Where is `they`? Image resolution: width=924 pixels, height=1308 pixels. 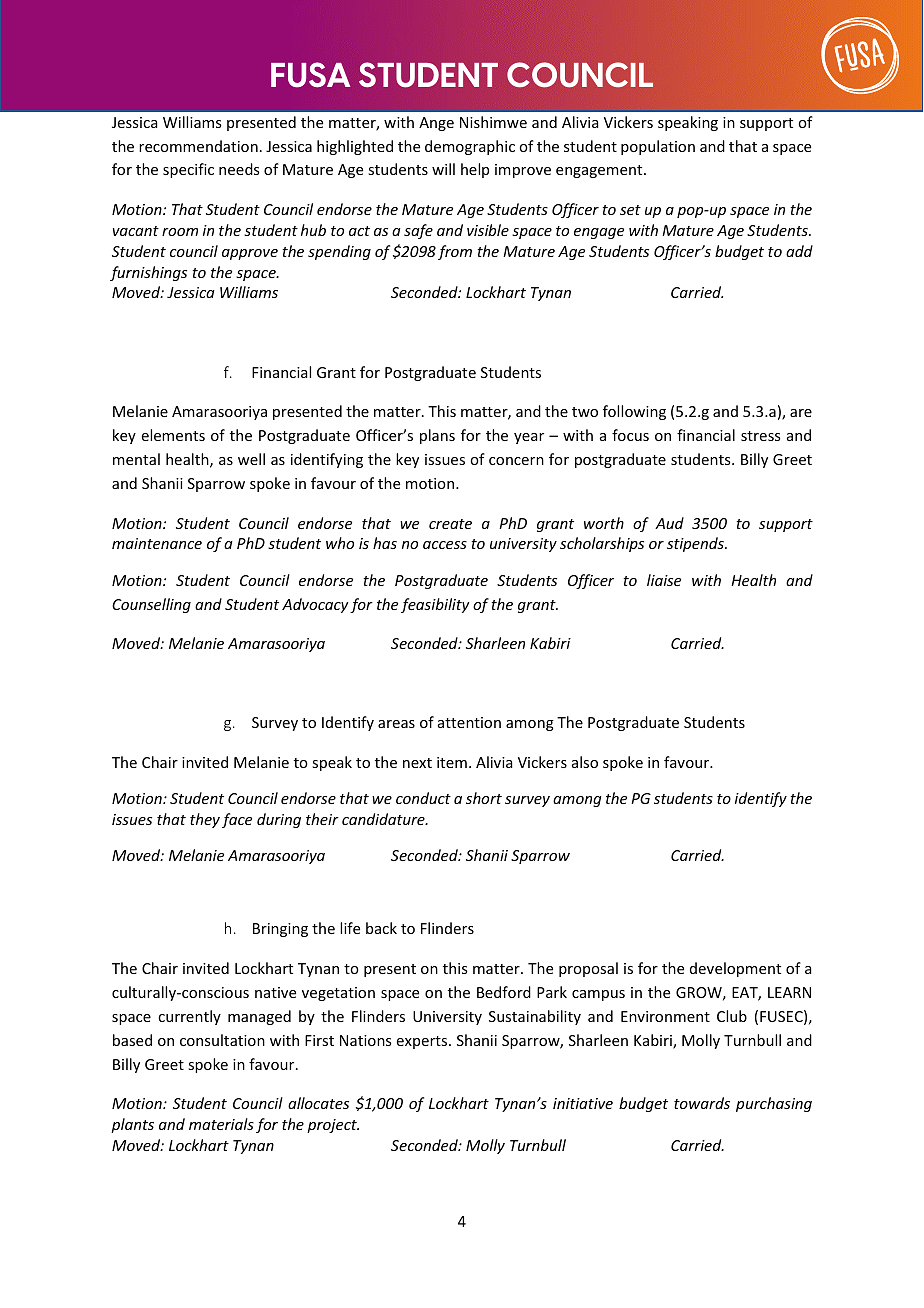
they is located at coordinates (205, 820).
